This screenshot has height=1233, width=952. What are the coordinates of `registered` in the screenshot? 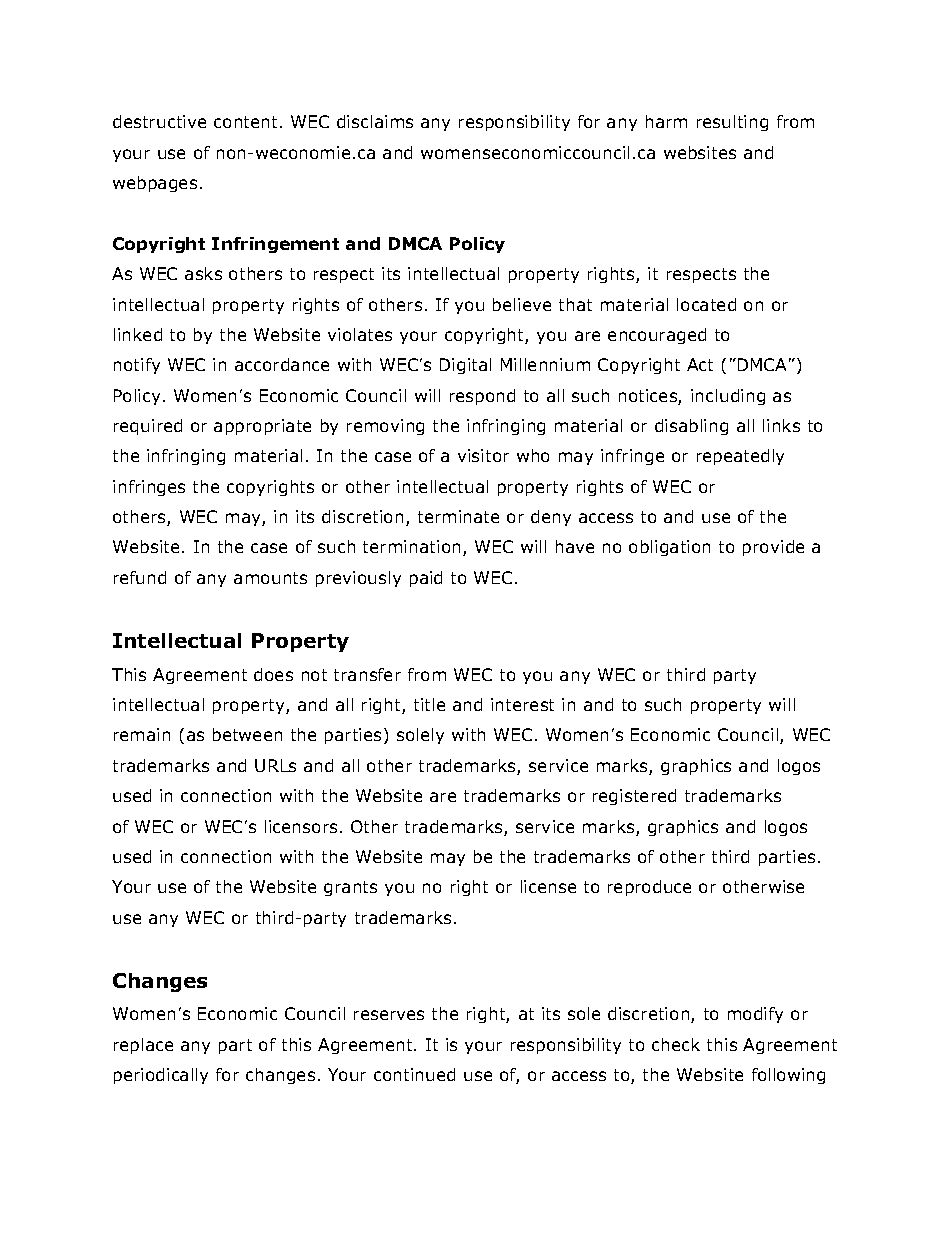 It's located at (634, 797).
